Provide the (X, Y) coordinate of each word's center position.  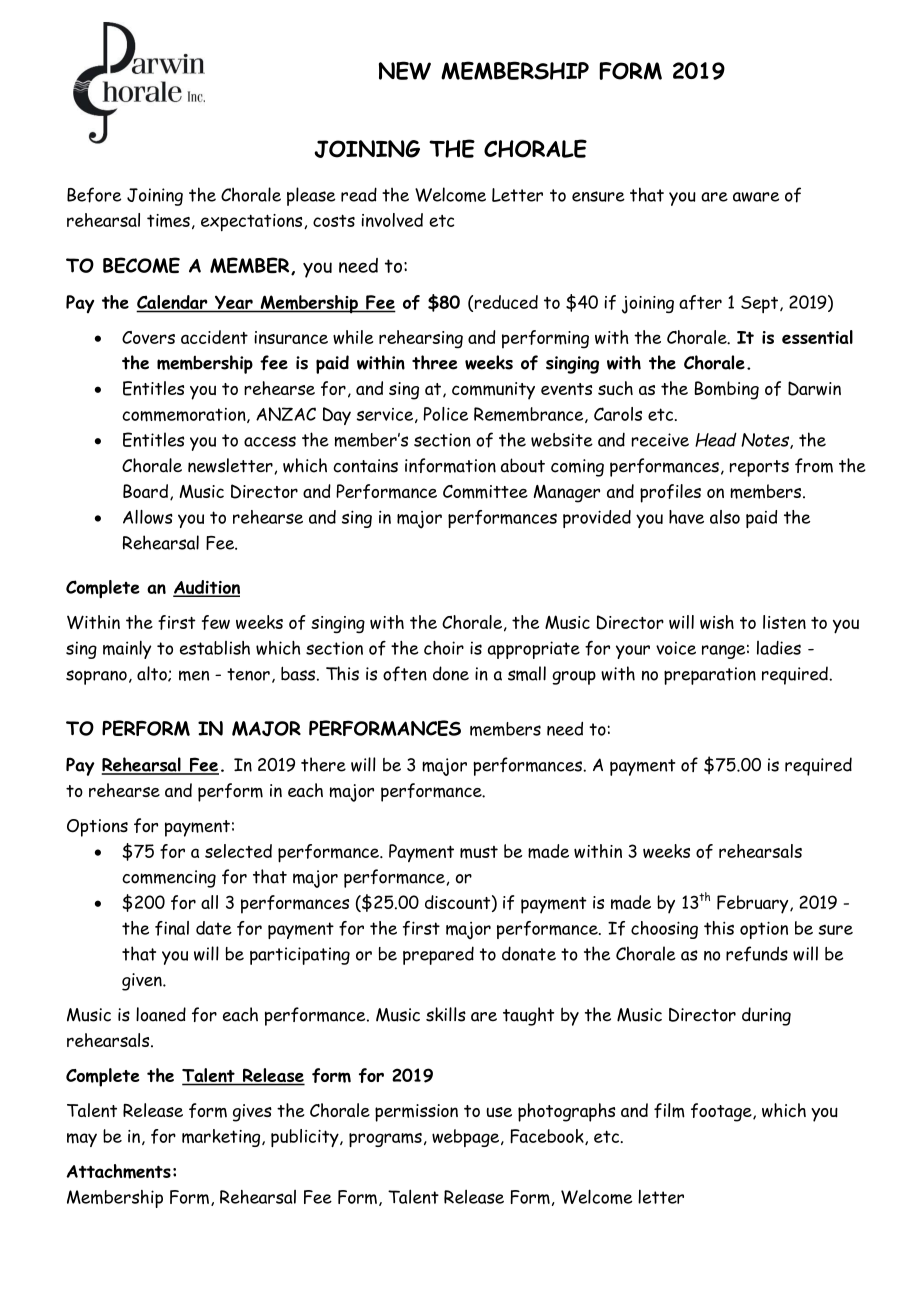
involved (392, 220)
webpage (467, 1138)
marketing (222, 1138)
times (168, 221)
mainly (127, 649)
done (451, 673)
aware (756, 197)
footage (722, 1112)
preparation (710, 676)
